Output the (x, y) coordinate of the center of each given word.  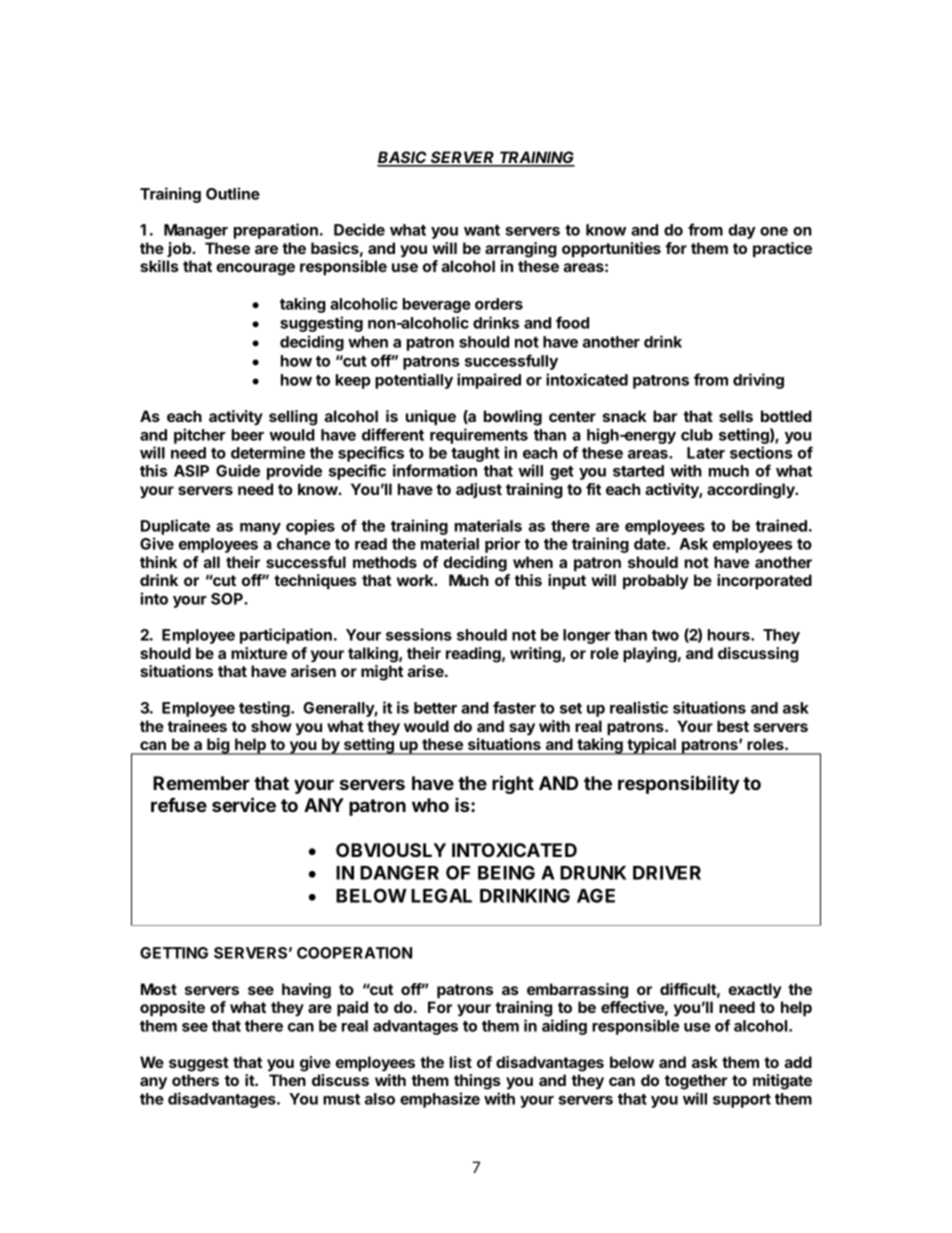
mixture (259, 653)
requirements (479, 436)
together (696, 1082)
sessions (419, 634)
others (195, 1080)
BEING (506, 872)
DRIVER (667, 873)
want (482, 230)
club (697, 435)
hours (730, 635)
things (477, 1082)
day (742, 231)
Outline (233, 193)
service (244, 804)
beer (248, 435)
